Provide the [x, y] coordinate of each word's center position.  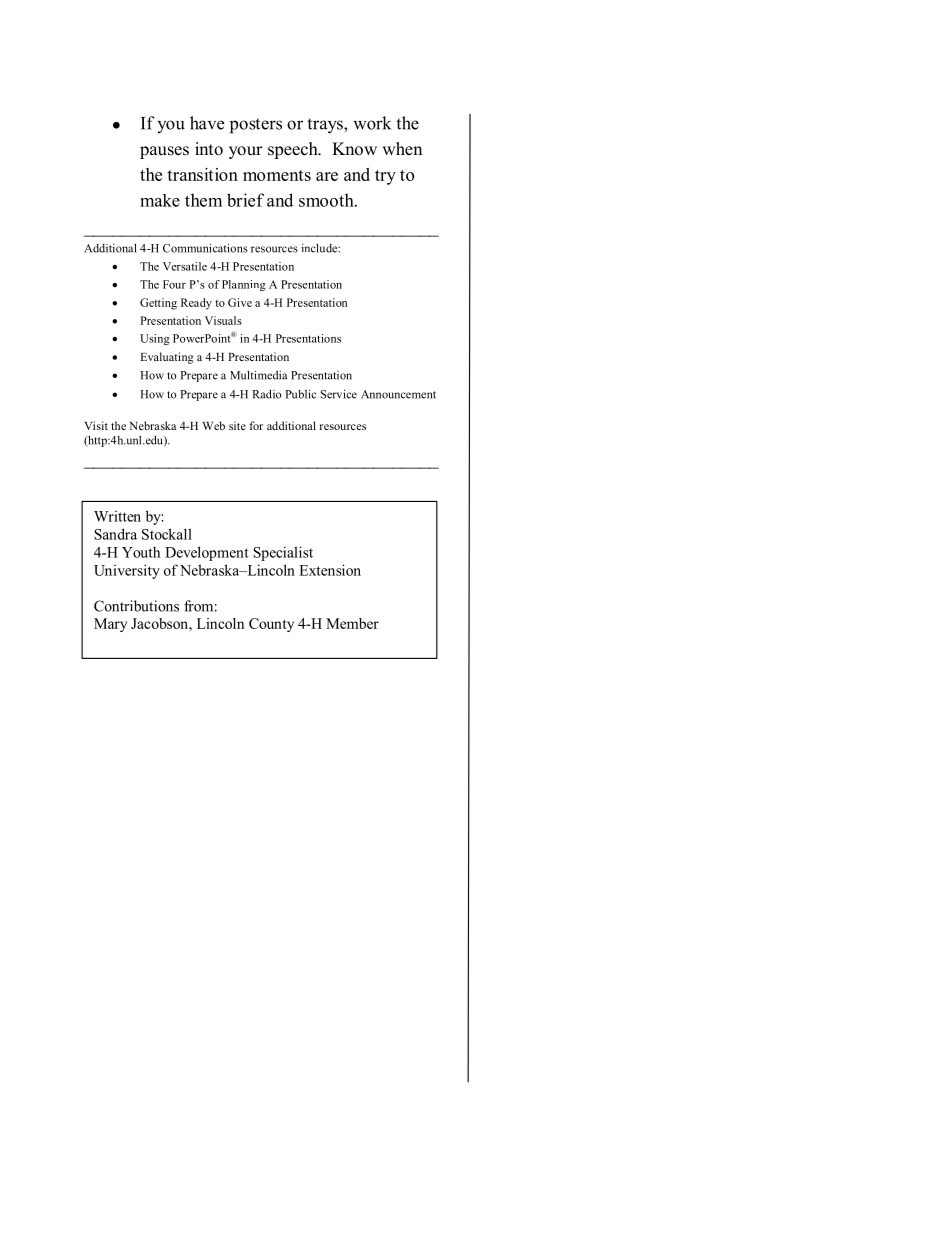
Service [339, 394]
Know [354, 149]
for [256, 425]
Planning [244, 285]
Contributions [136, 606]
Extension [330, 570]
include [320, 248]
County [271, 625]
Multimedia [258, 375]
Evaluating [167, 358]
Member [352, 623]
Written [117, 516]
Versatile [185, 266]
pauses [164, 152]
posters [256, 126]
